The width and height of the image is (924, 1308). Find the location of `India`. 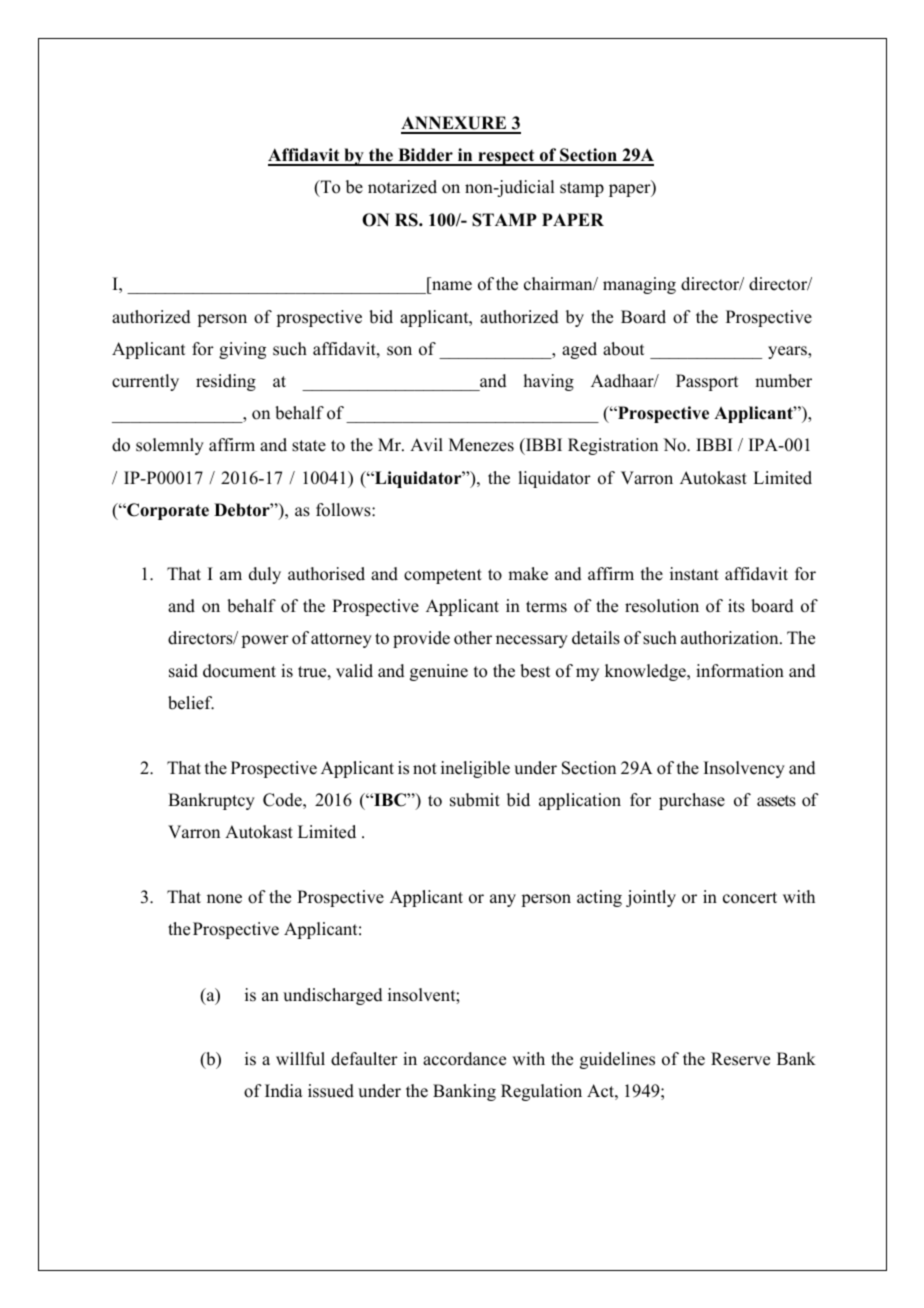

India is located at coordinates (284, 1091).
